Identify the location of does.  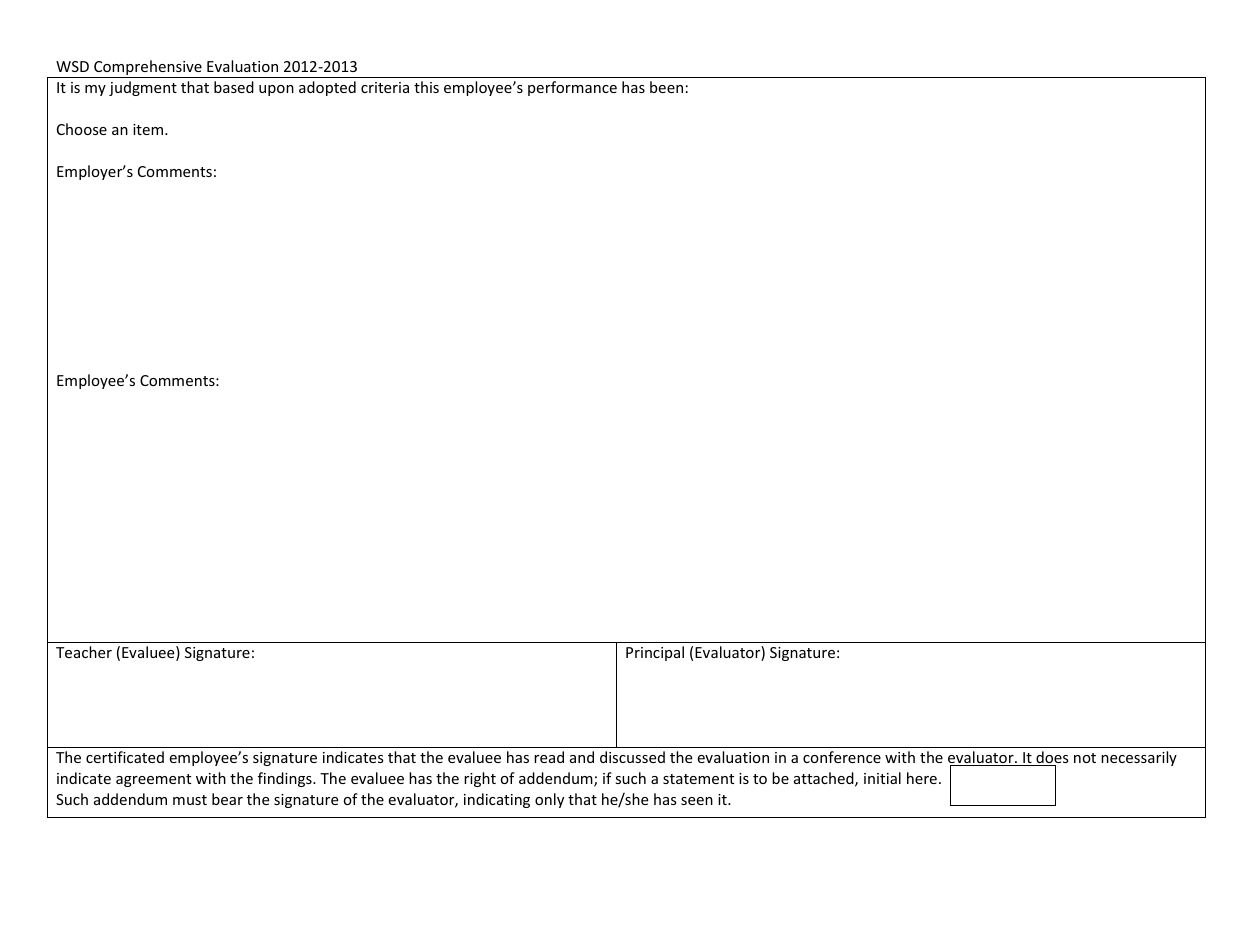
(1051, 758).
